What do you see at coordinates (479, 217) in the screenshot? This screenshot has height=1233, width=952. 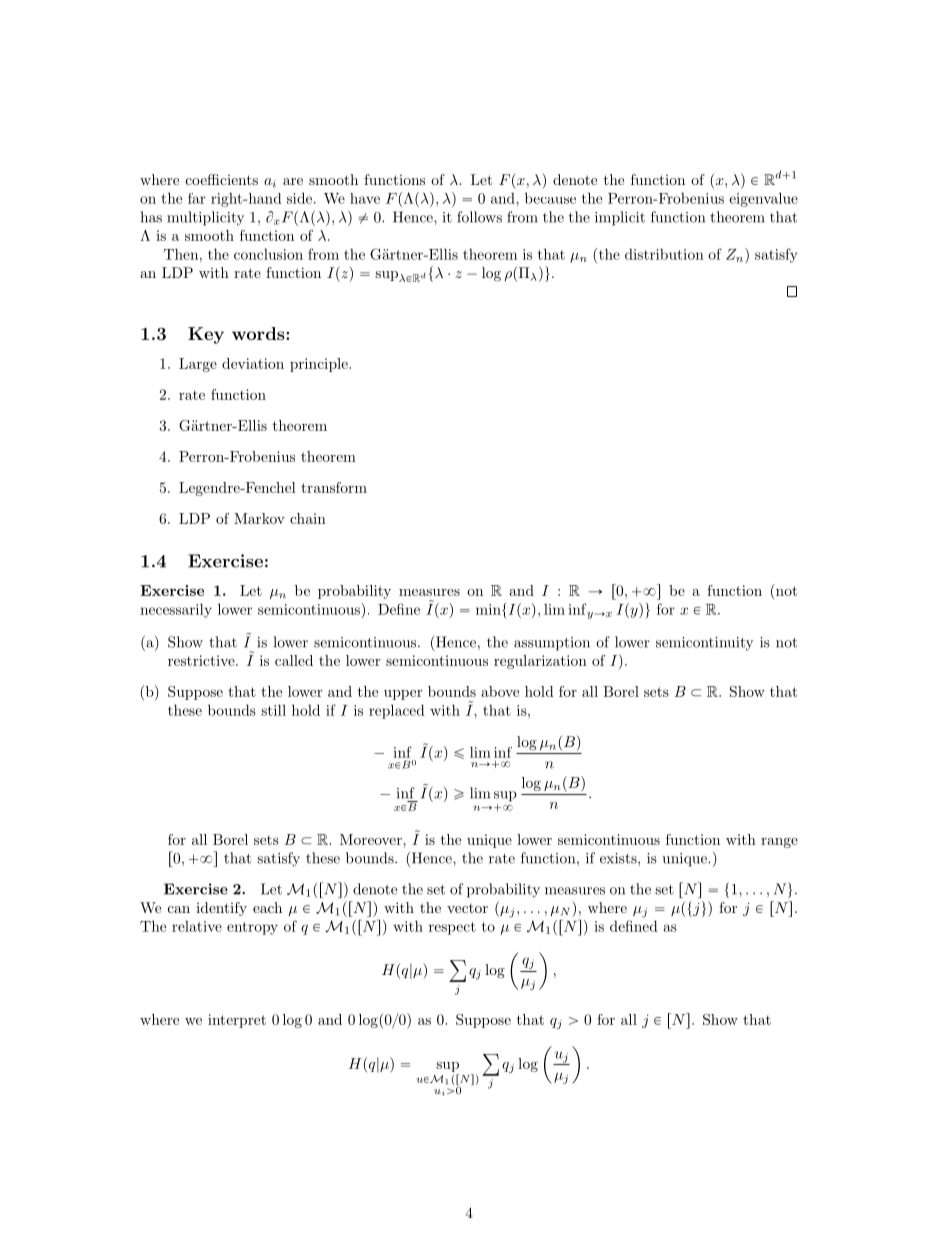 I see `follows` at bounding box center [479, 217].
